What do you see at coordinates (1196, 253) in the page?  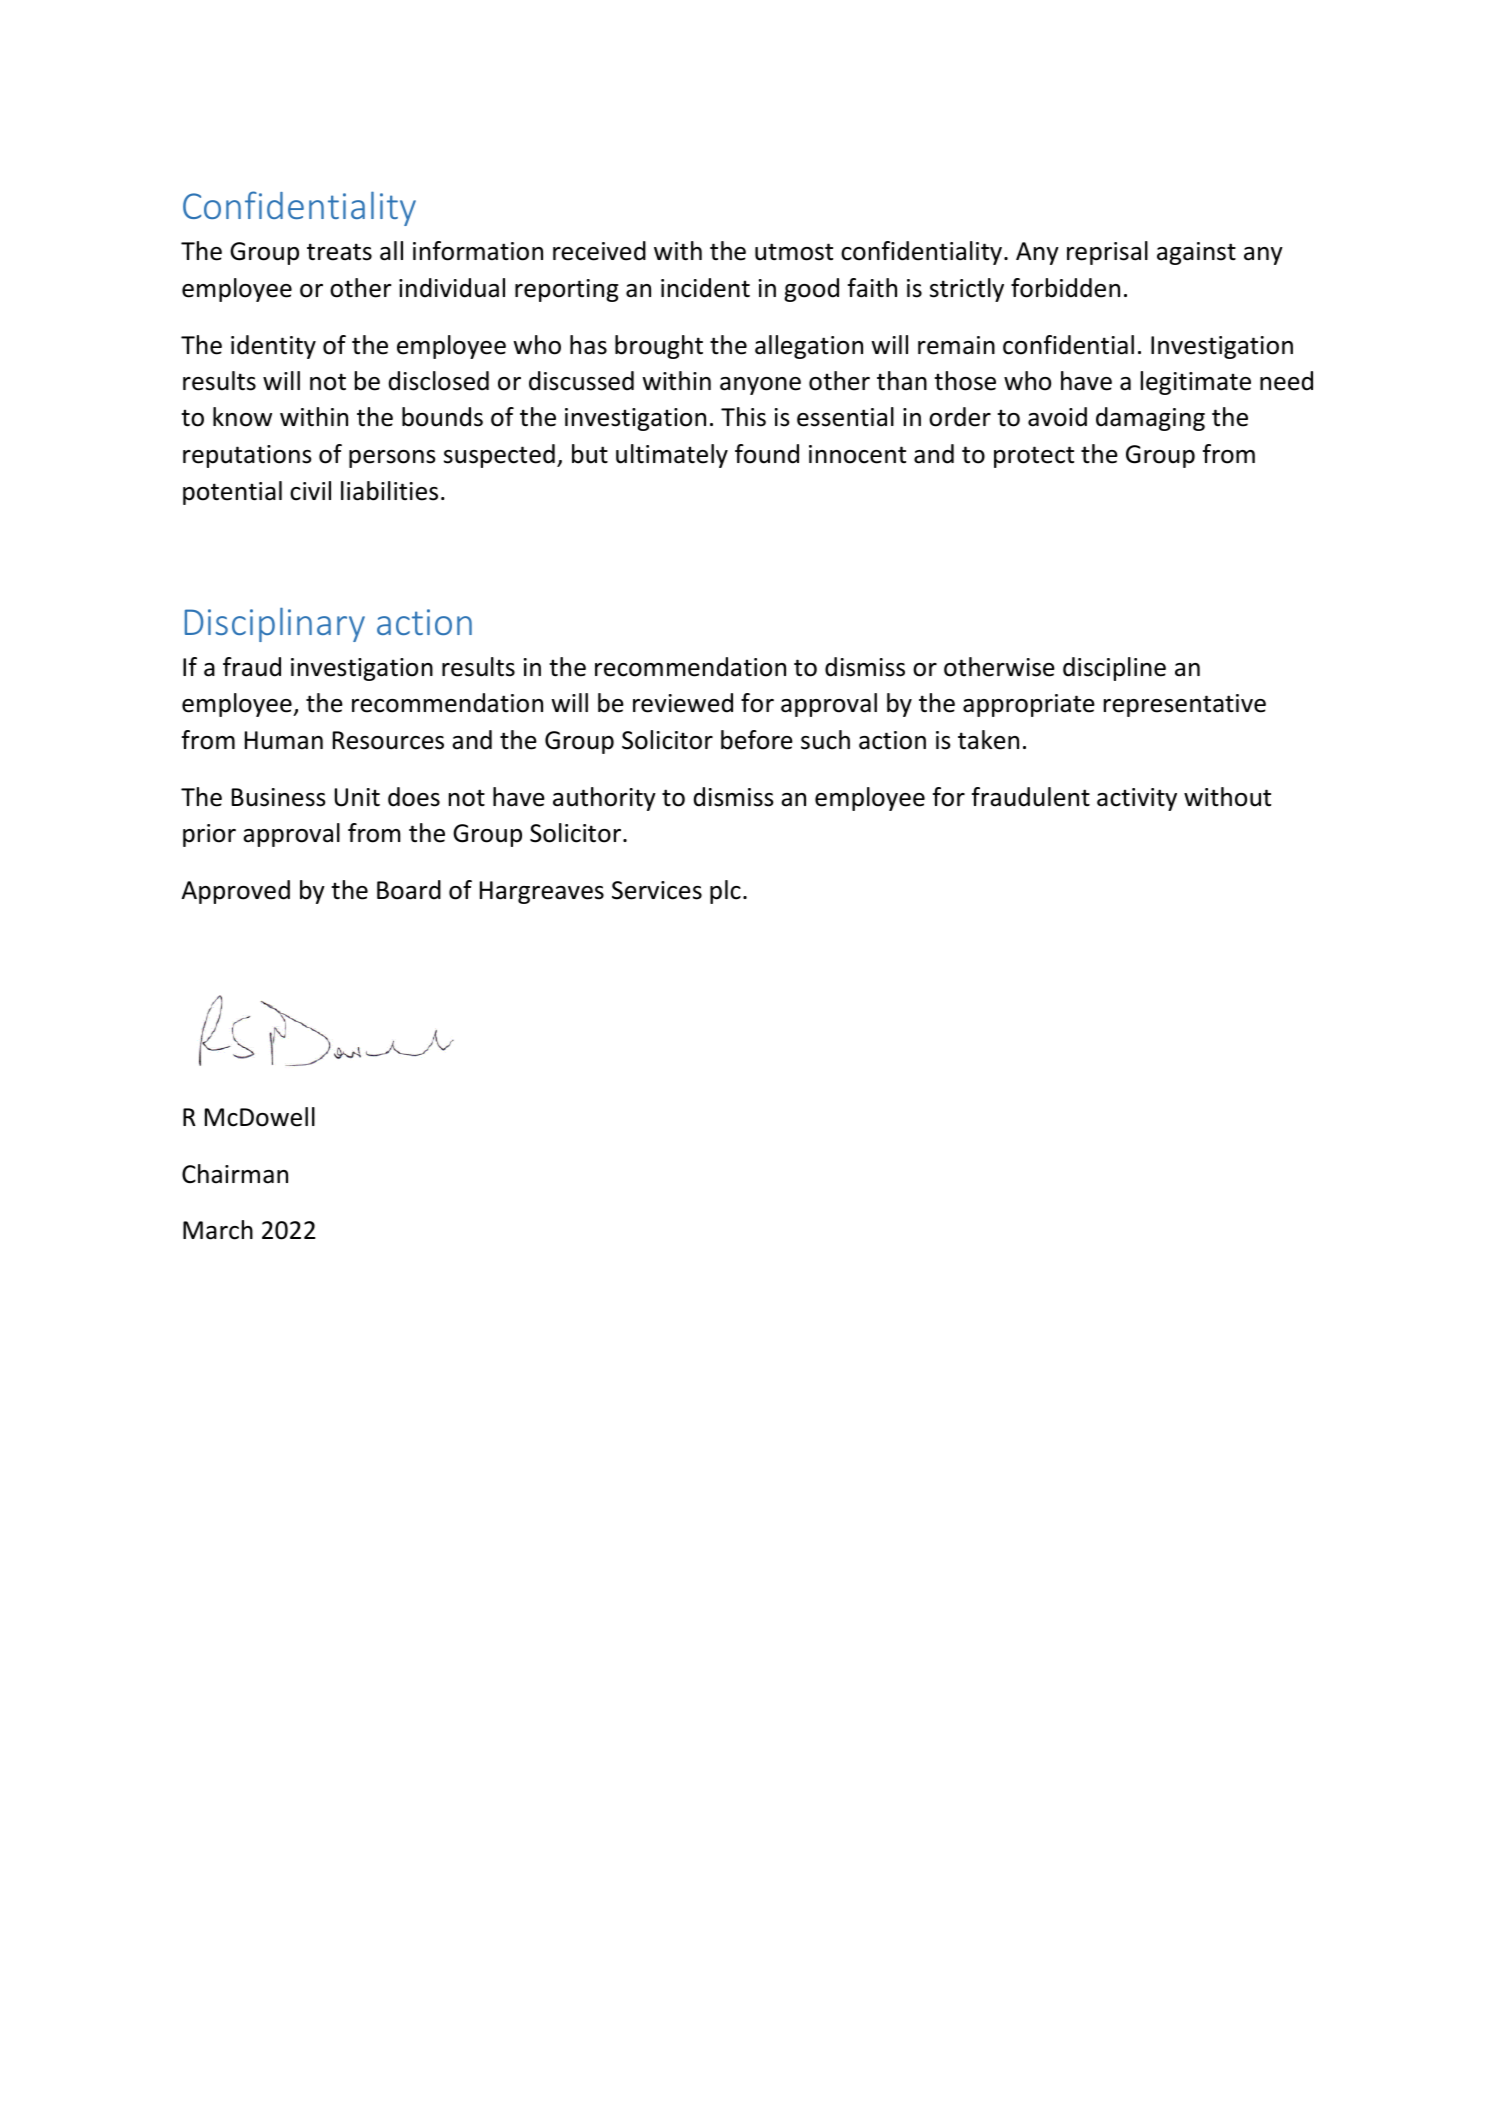 I see `against` at bounding box center [1196, 253].
